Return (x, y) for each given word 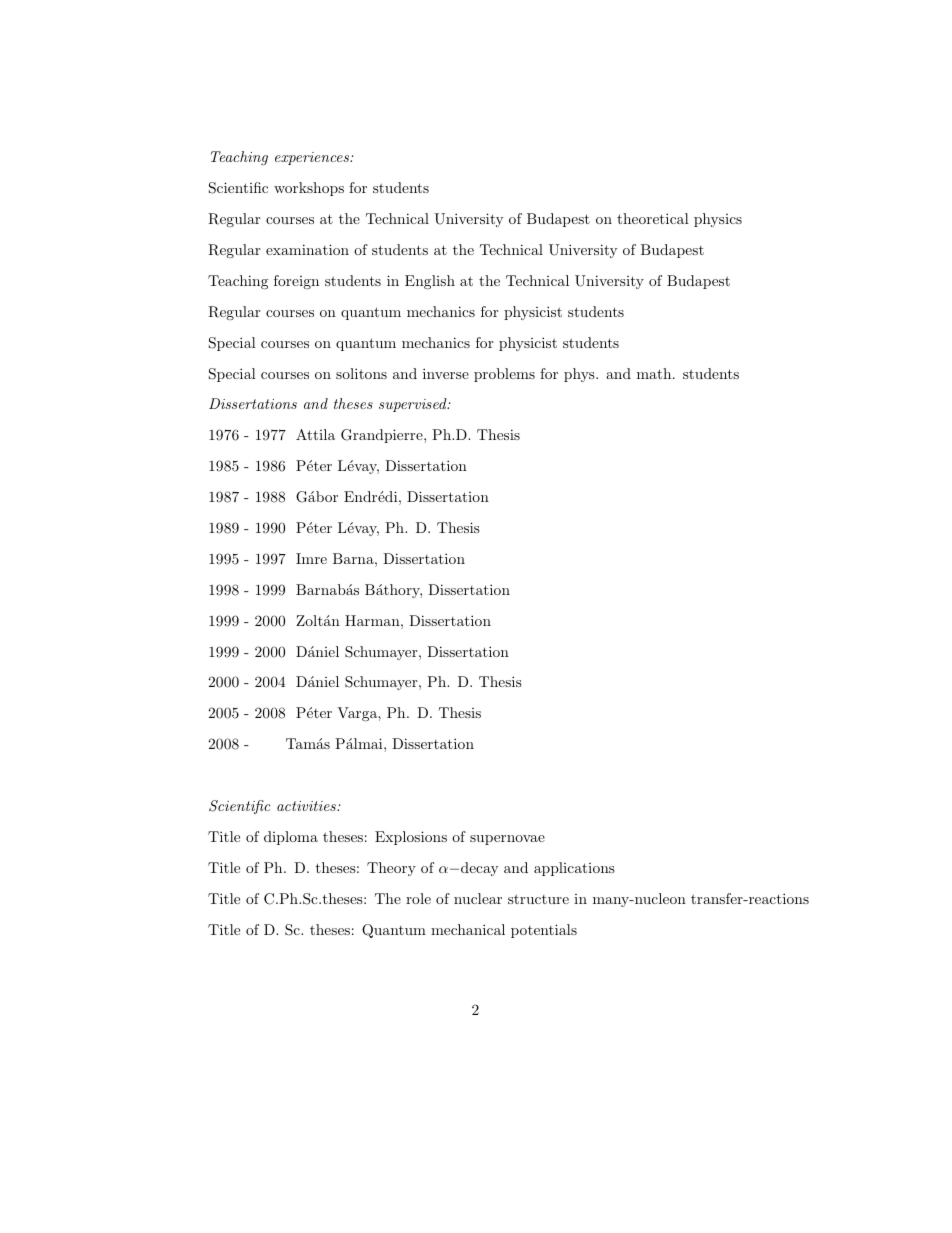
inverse (446, 373)
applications (574, 869)
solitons (361, 373)
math (655, 373)
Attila (315, 434)
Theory (391, 869)
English (430, 282)
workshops (309, 189)
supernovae (507, 840)
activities (307, 806)
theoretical (653, 218)
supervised (414, 405)
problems (504, 375)
